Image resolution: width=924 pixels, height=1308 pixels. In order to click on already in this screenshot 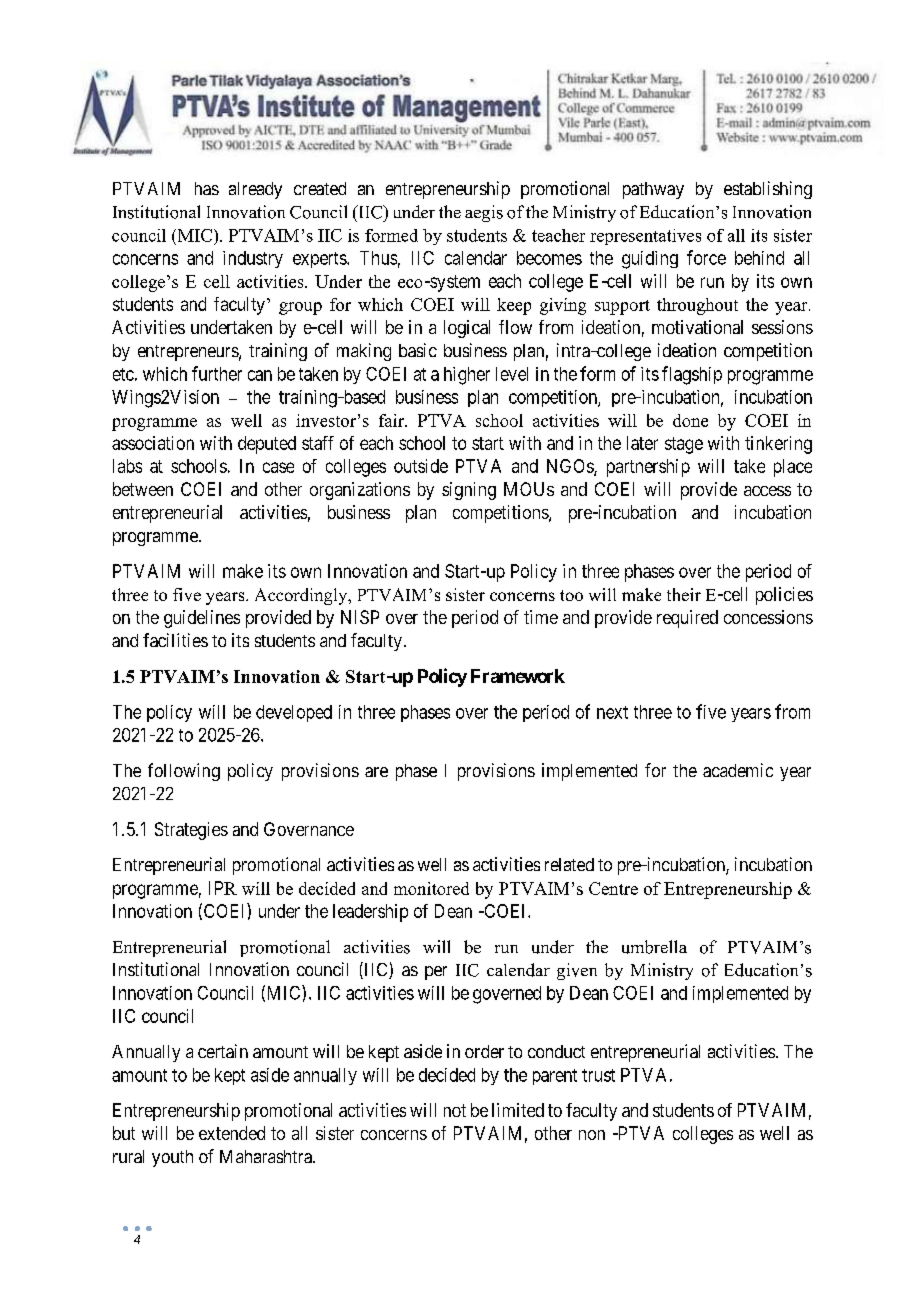, I will do `click(255, 190)`.
